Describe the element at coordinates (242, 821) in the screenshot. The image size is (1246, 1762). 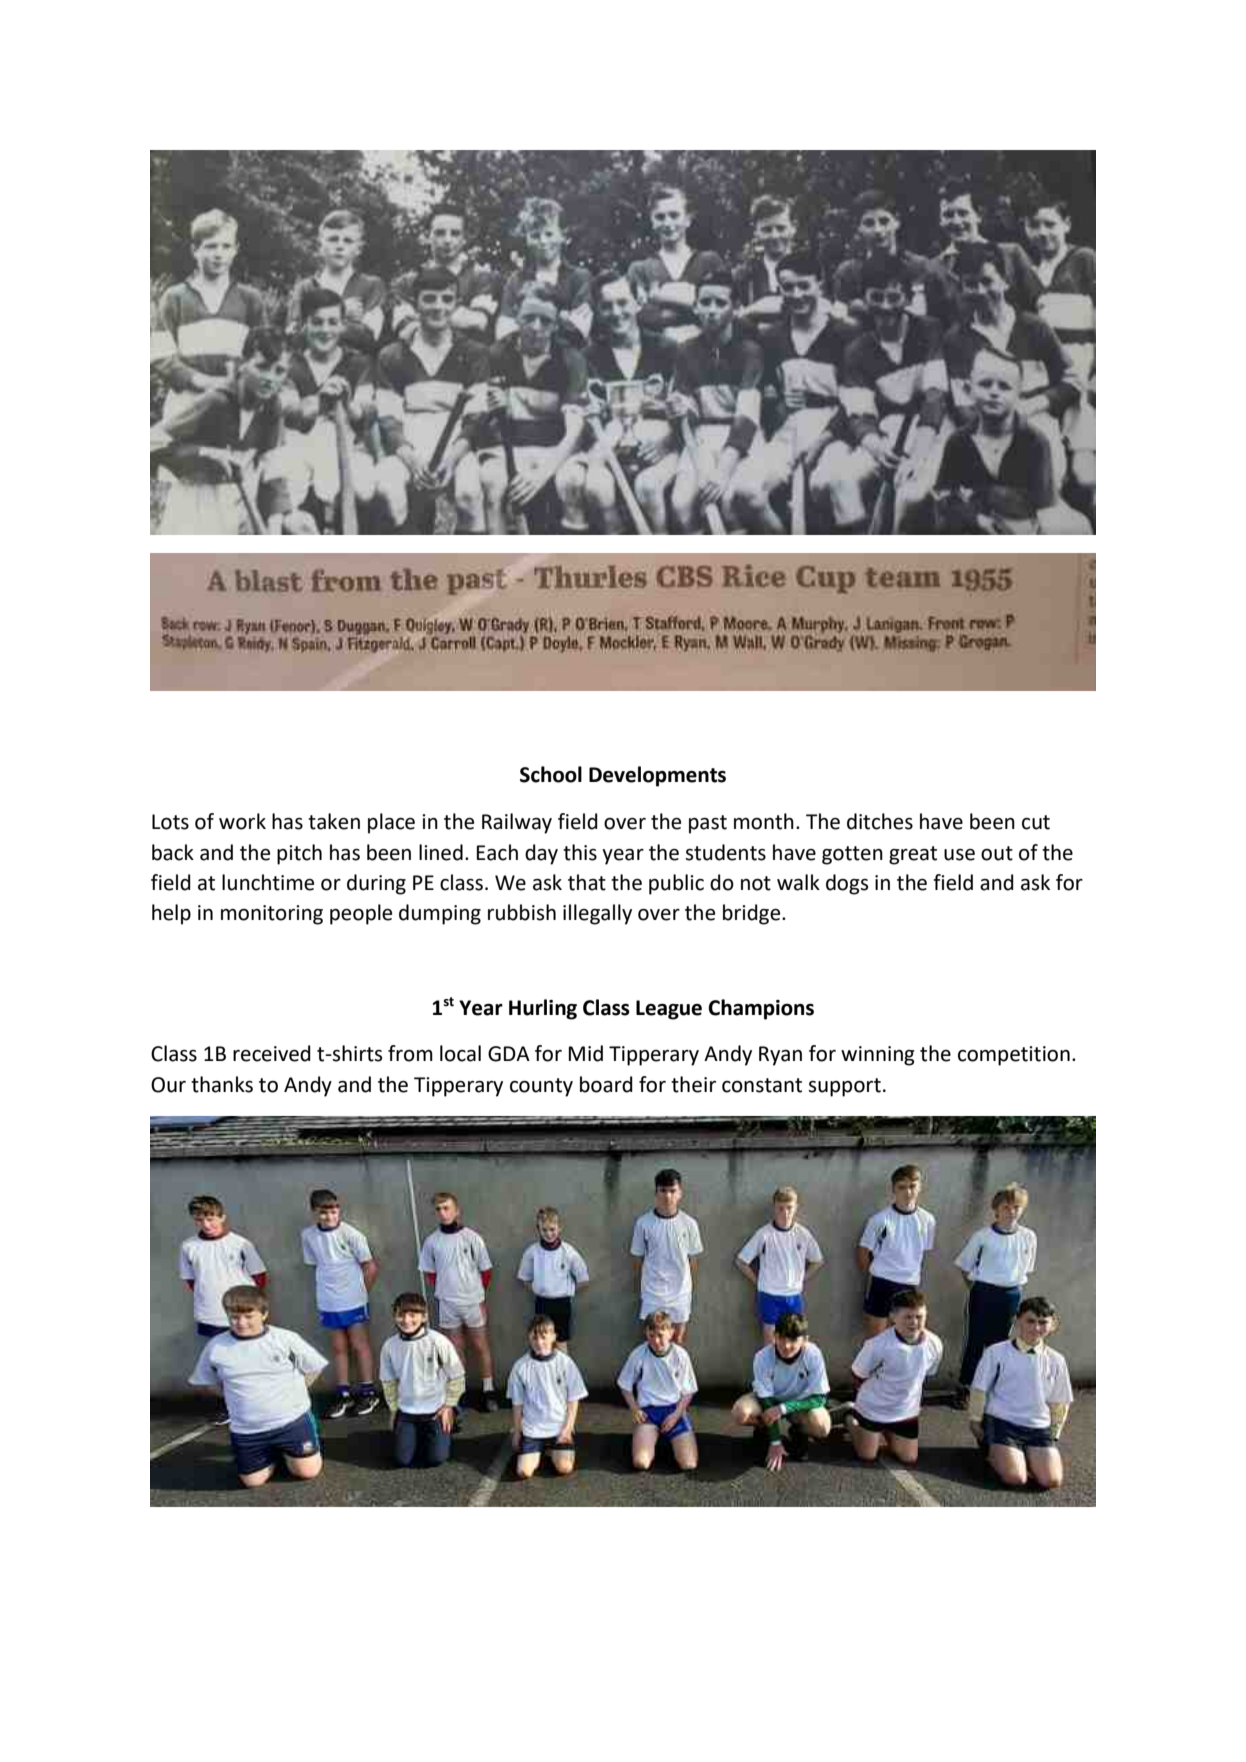
I see `work` at that location.
